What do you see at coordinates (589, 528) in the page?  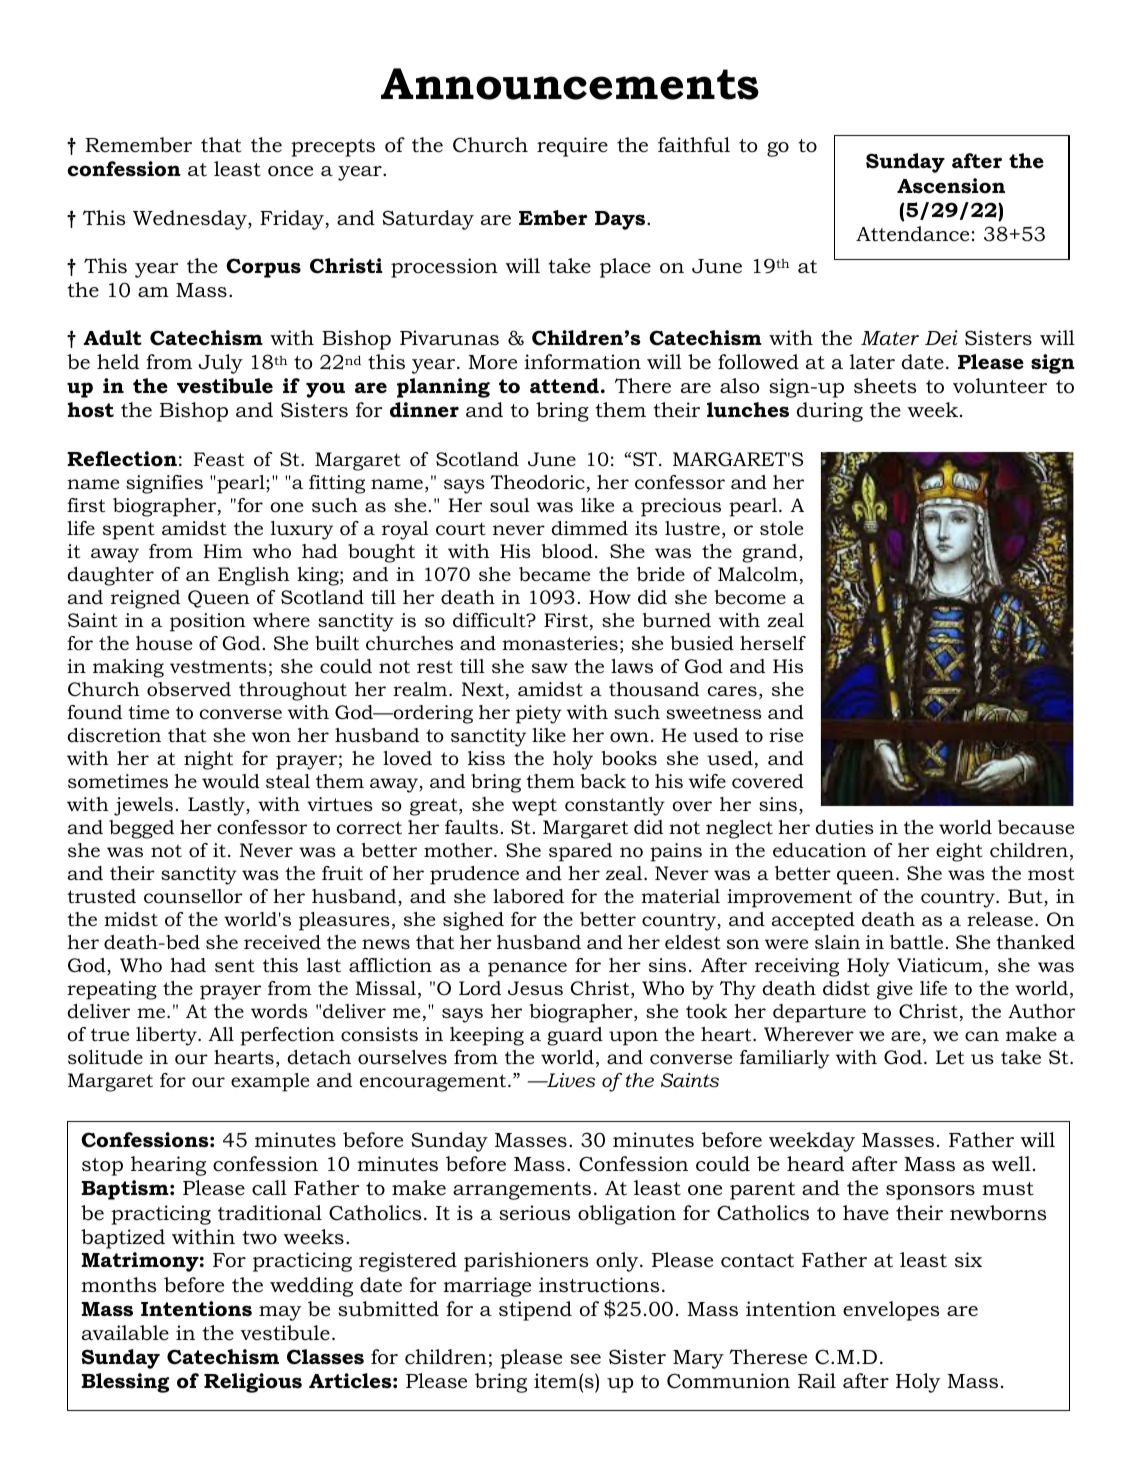 I see `dimmed` at bounding box center [589, 528].
